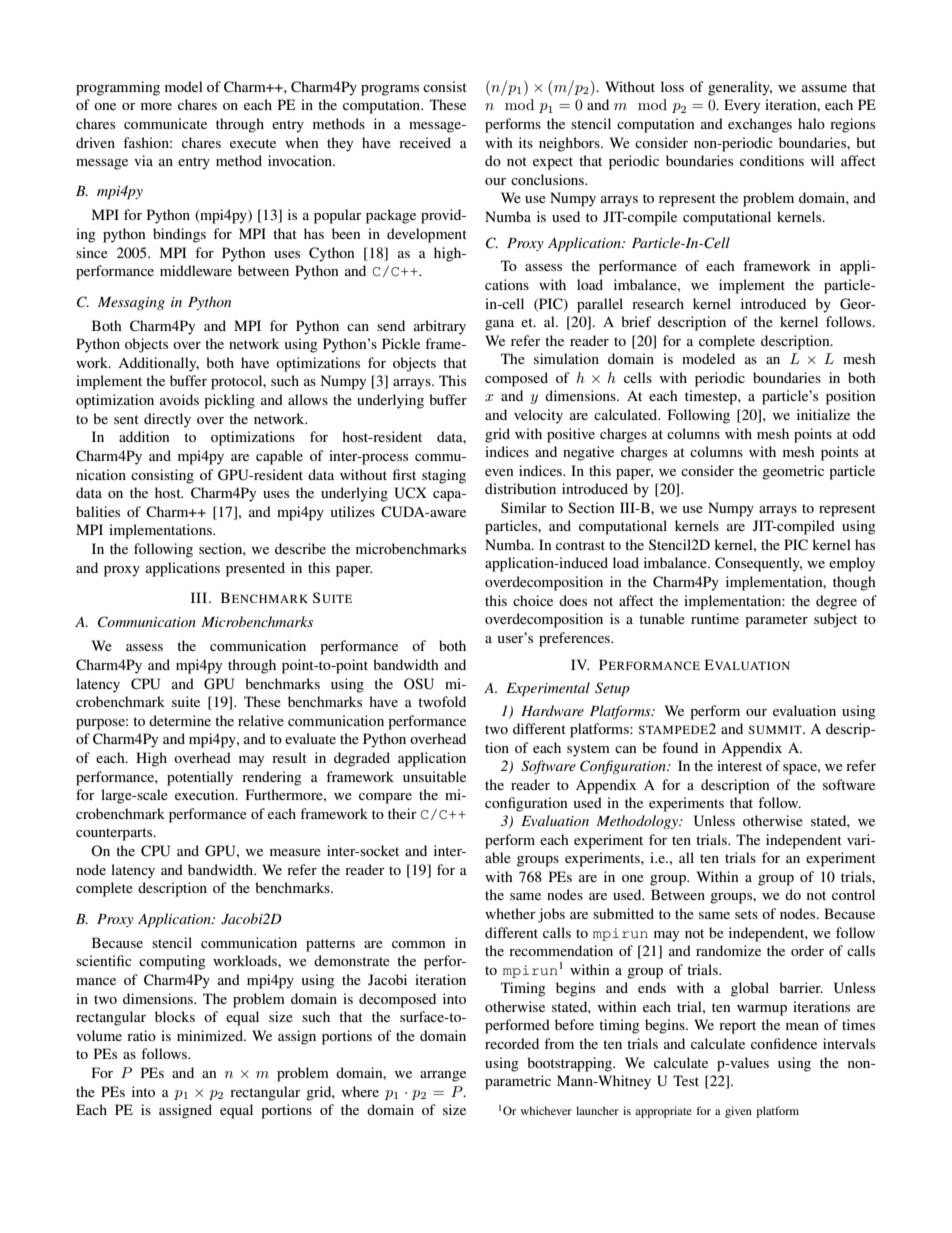 Image resolution: width=952 pixels, height=1233 pixels. Describe the element at coordinates (115, 834) in the image. I see `counterparts` at that location.
